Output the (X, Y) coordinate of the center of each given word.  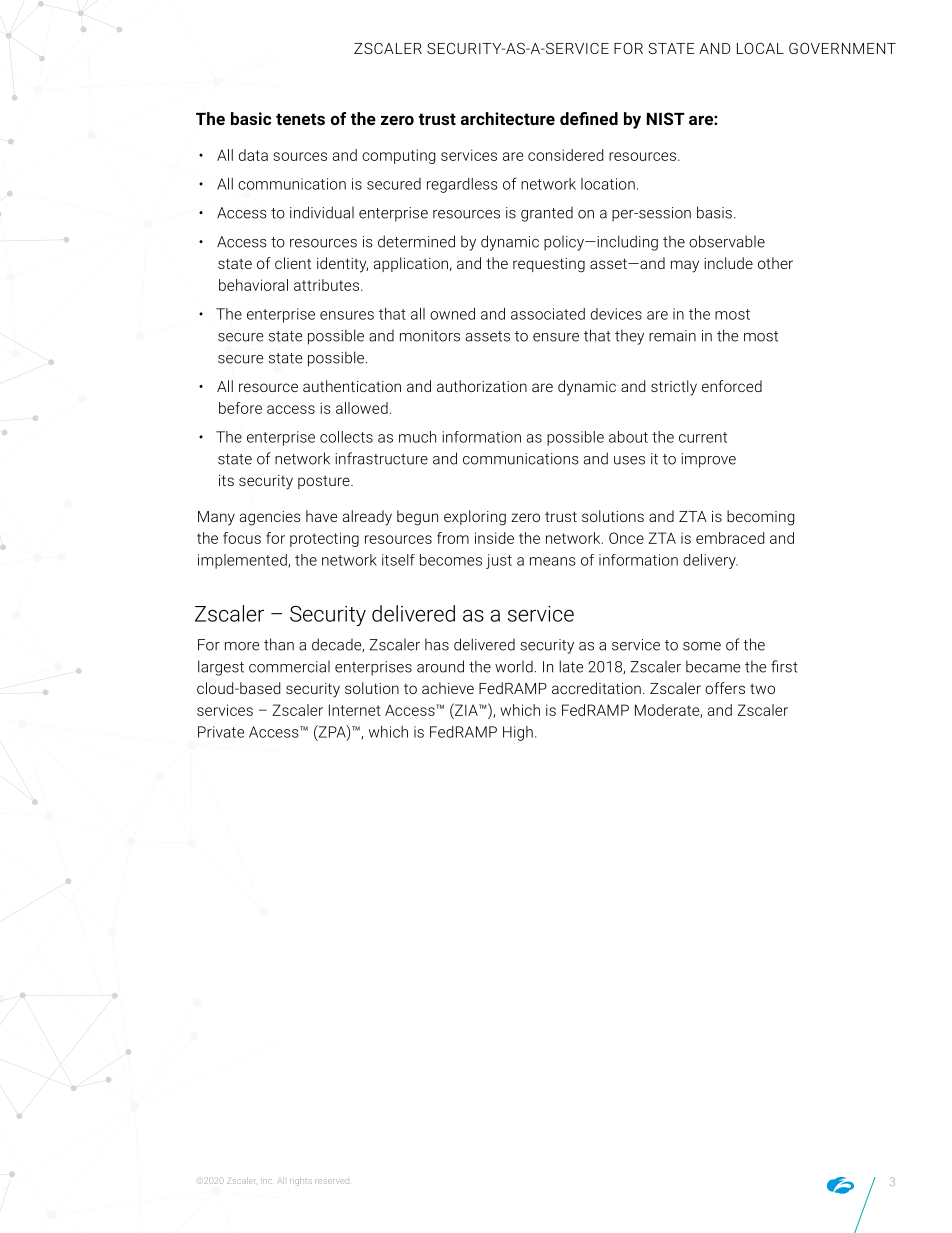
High (518, 733)
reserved (332, 1181)
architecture (508, 118)
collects (346, 437)
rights (301, 1181)
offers (725, 688)
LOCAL (760, 48)
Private (221, 732)
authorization (482, 386)
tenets (300, 119)
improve (708, 460)
